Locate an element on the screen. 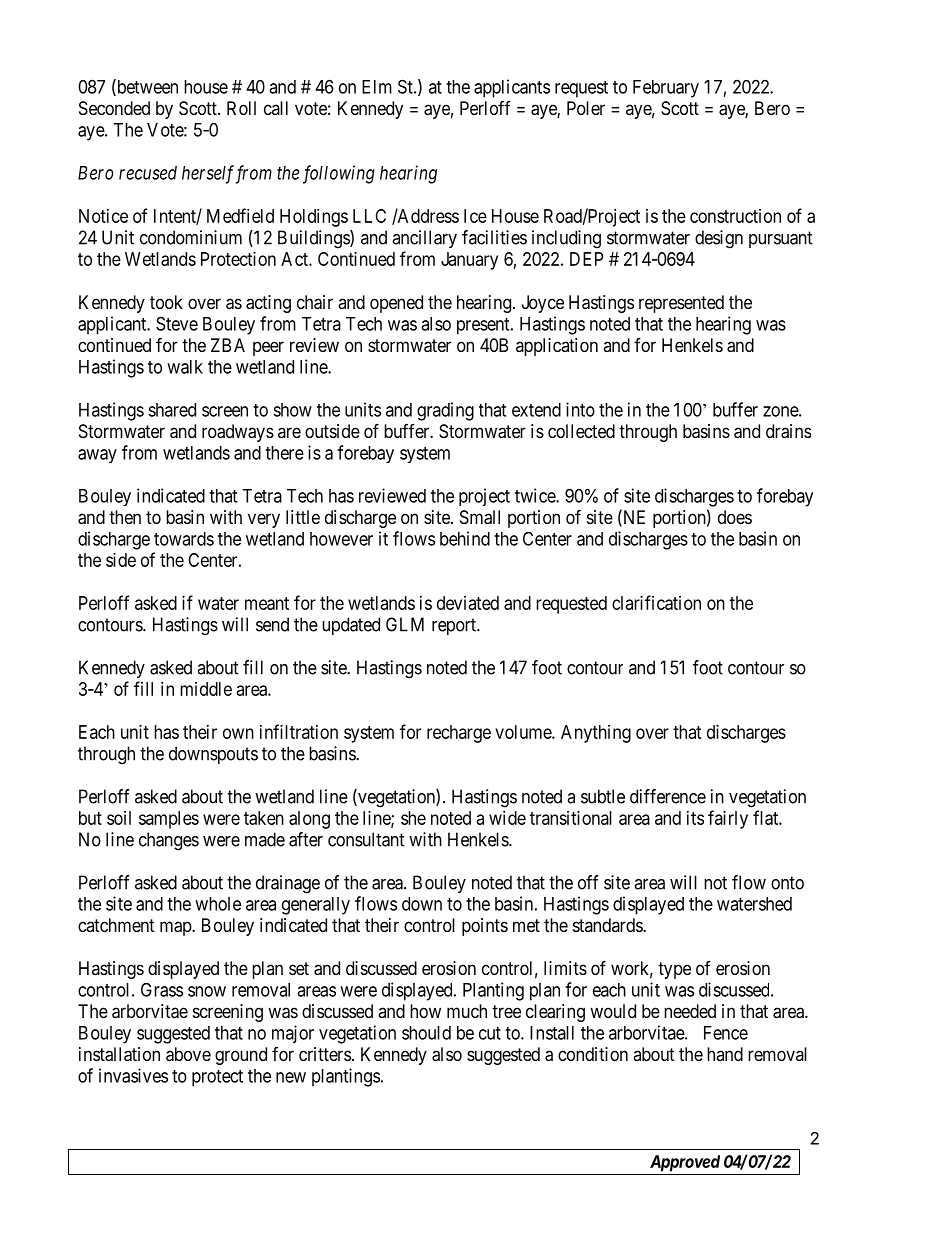 This screenshot has width=952, height=1233. shared is located at coordinates (172, 410).
